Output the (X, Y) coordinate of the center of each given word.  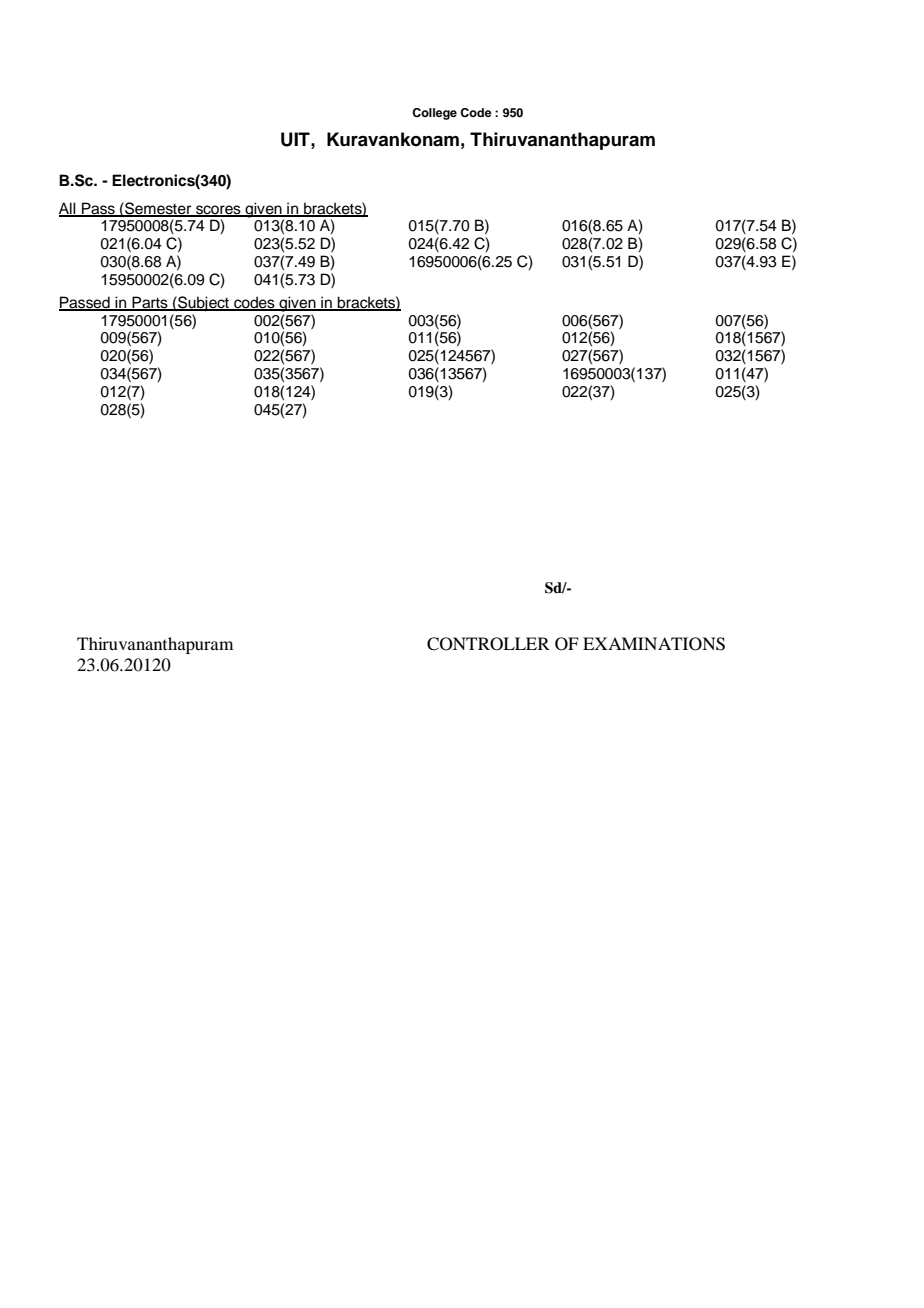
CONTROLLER (488, 644)
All (68, 209)
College (434, 114)
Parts (150, 303)
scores (218, 210)
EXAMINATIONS (654, 644)
